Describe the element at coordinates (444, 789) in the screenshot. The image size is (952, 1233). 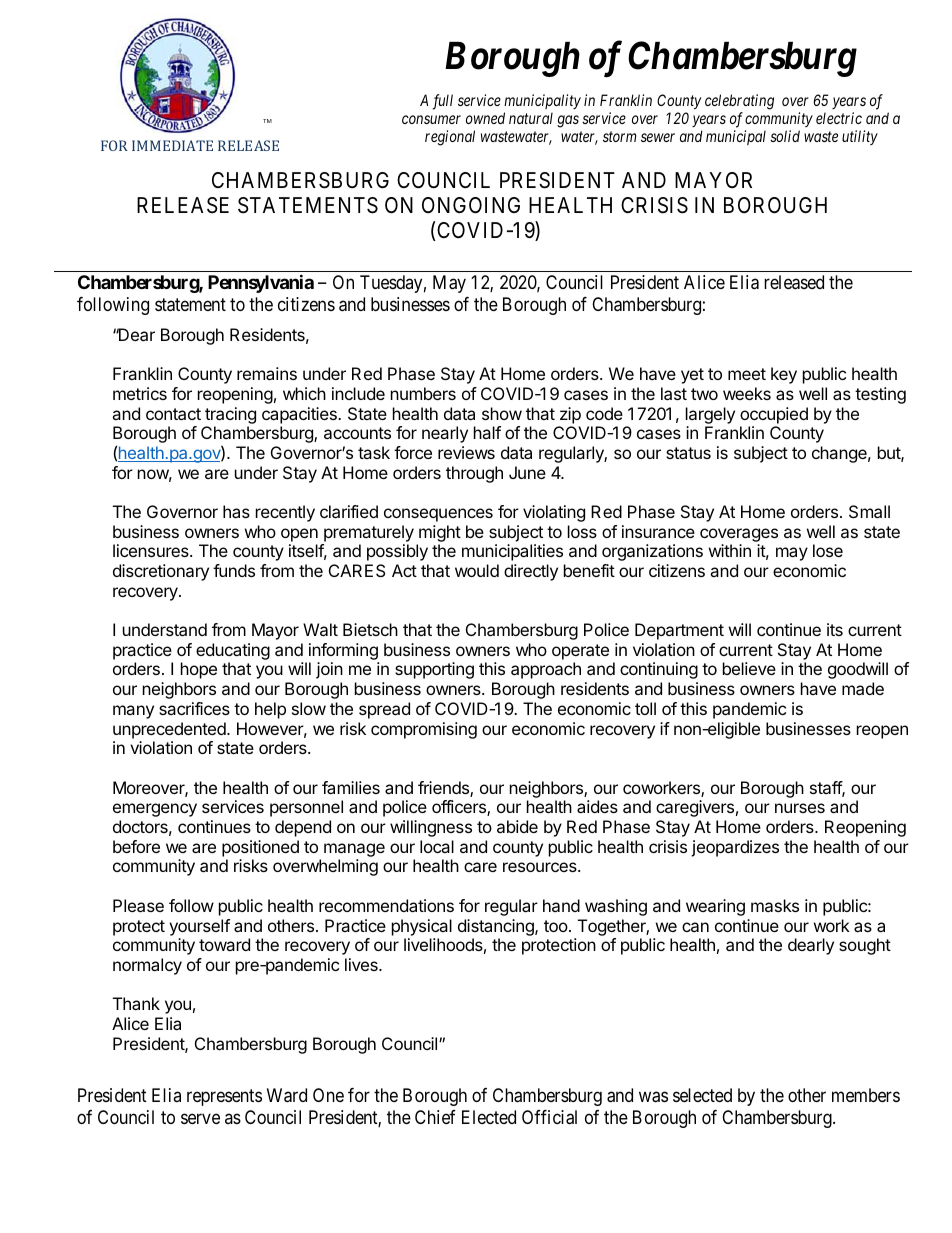
I see `friends` at that location.
